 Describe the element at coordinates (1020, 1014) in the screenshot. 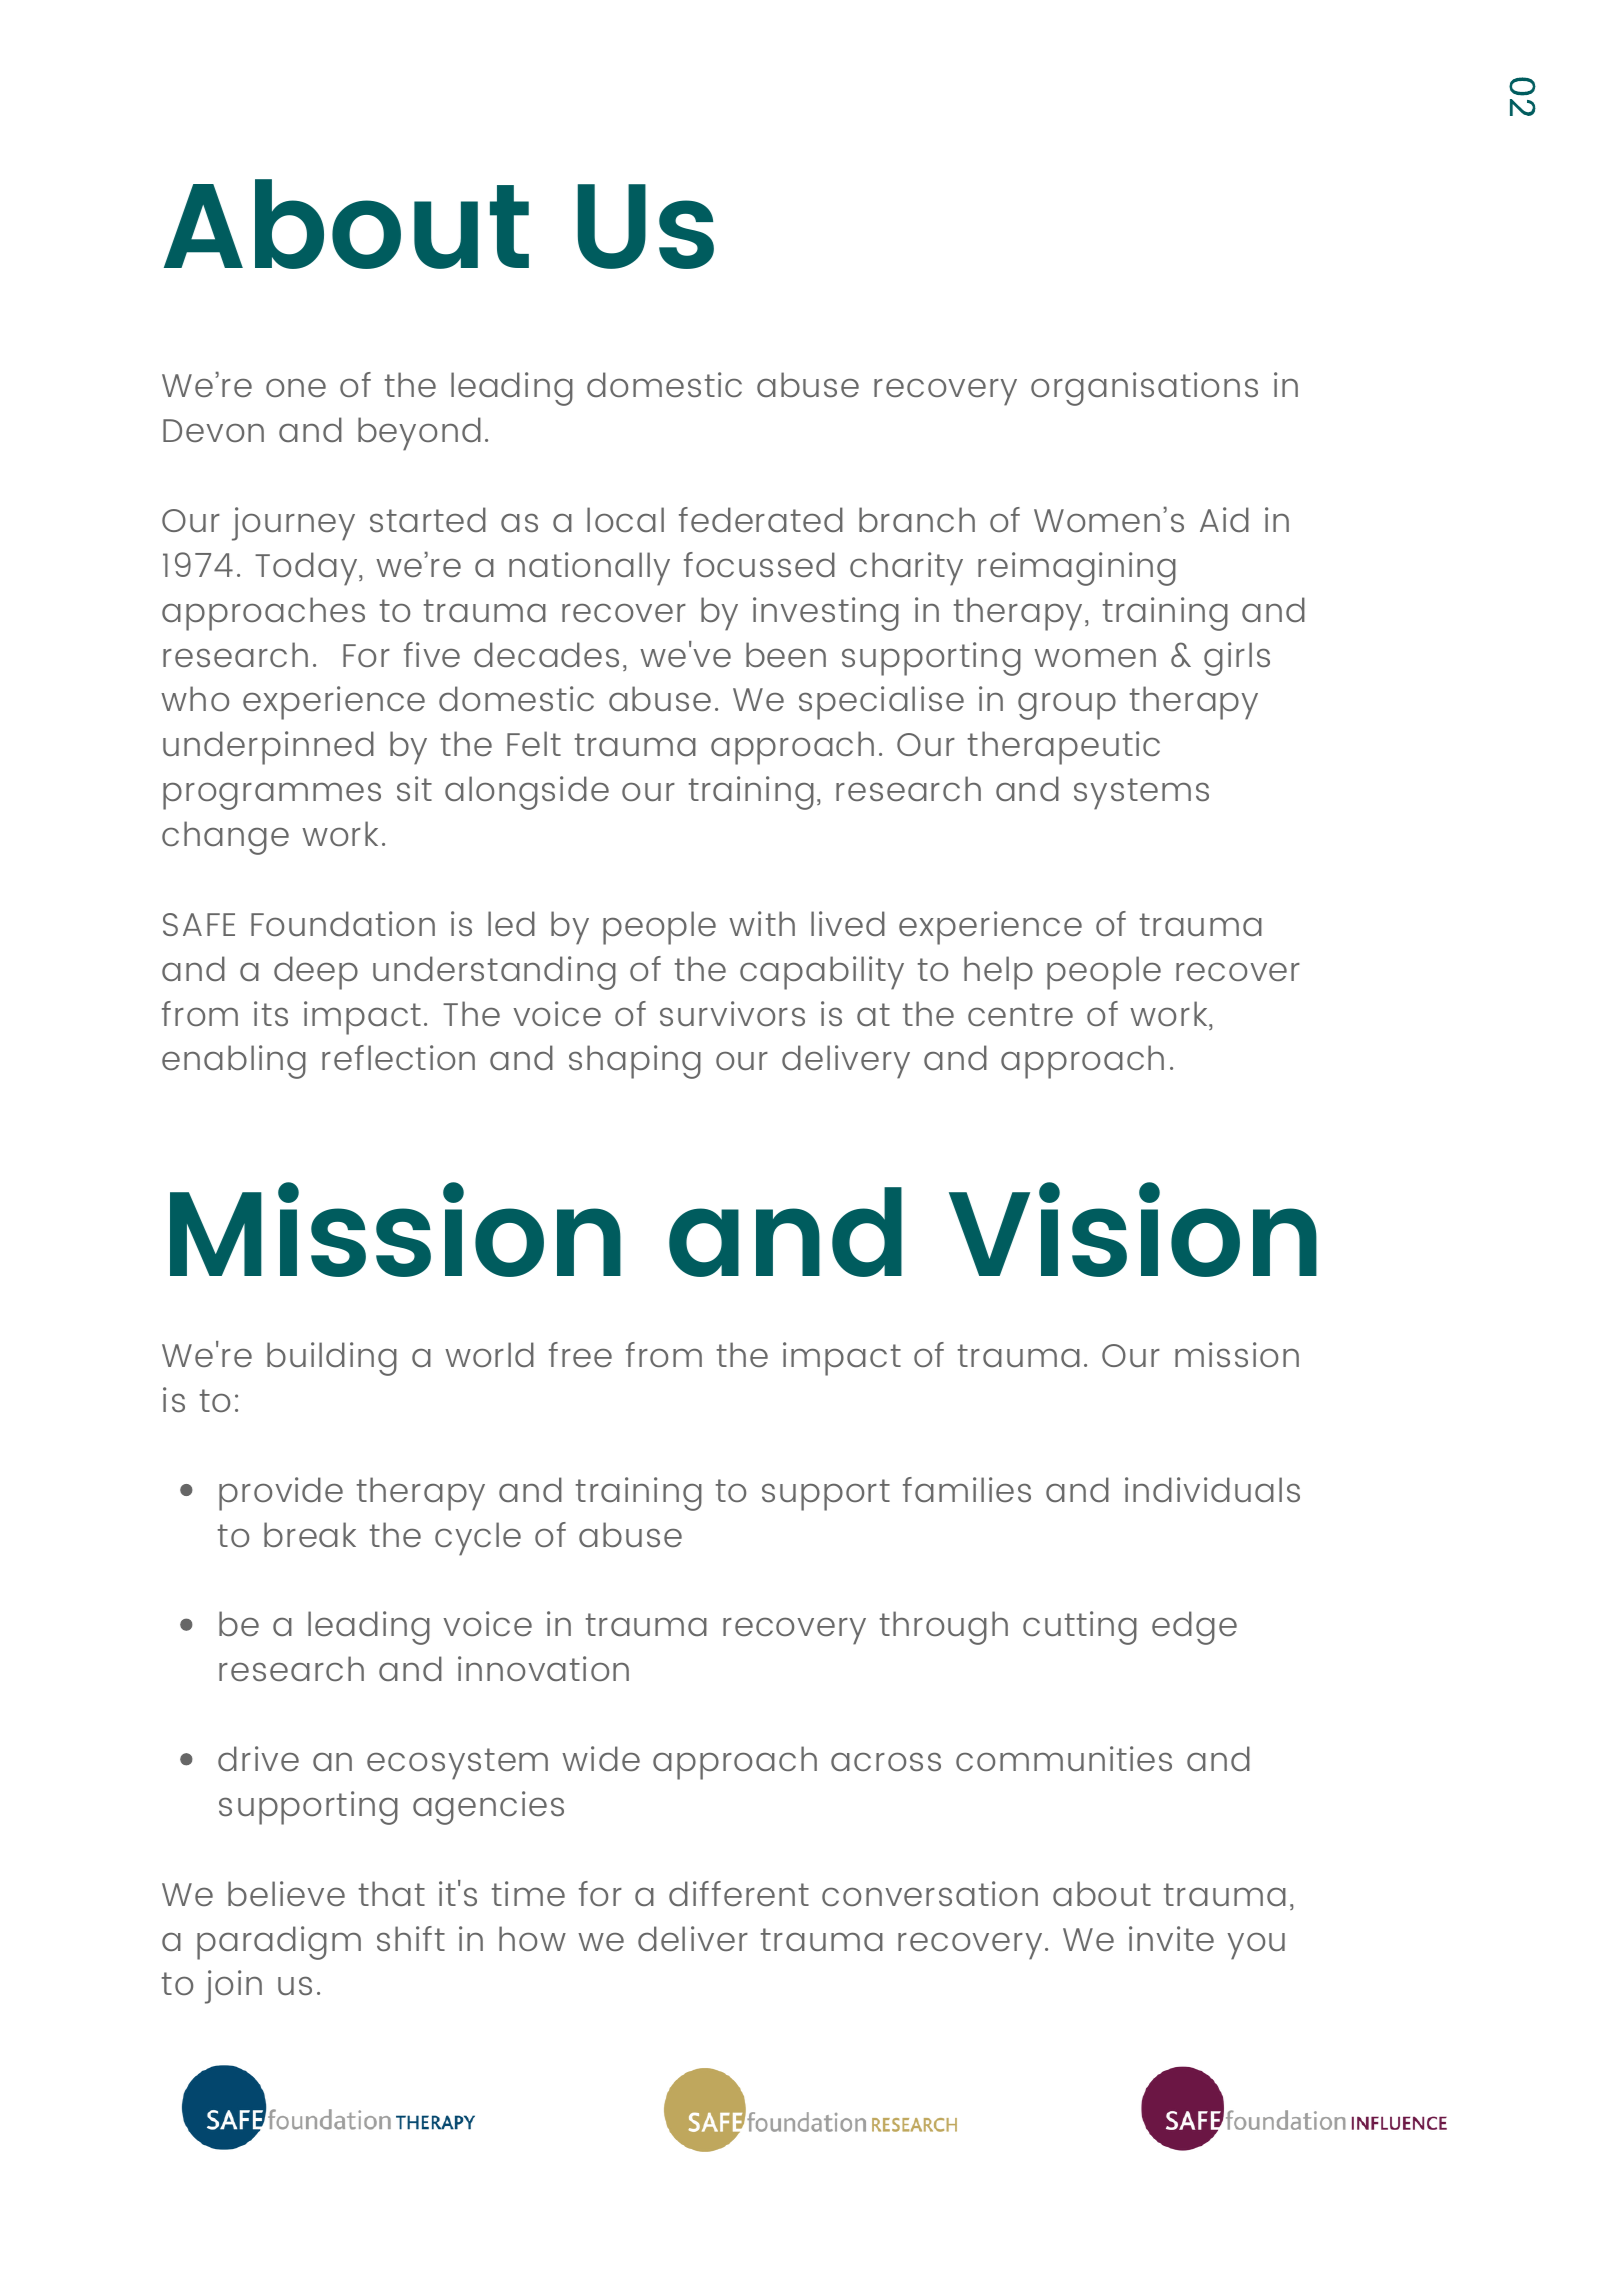

I see `centre` at that location.
